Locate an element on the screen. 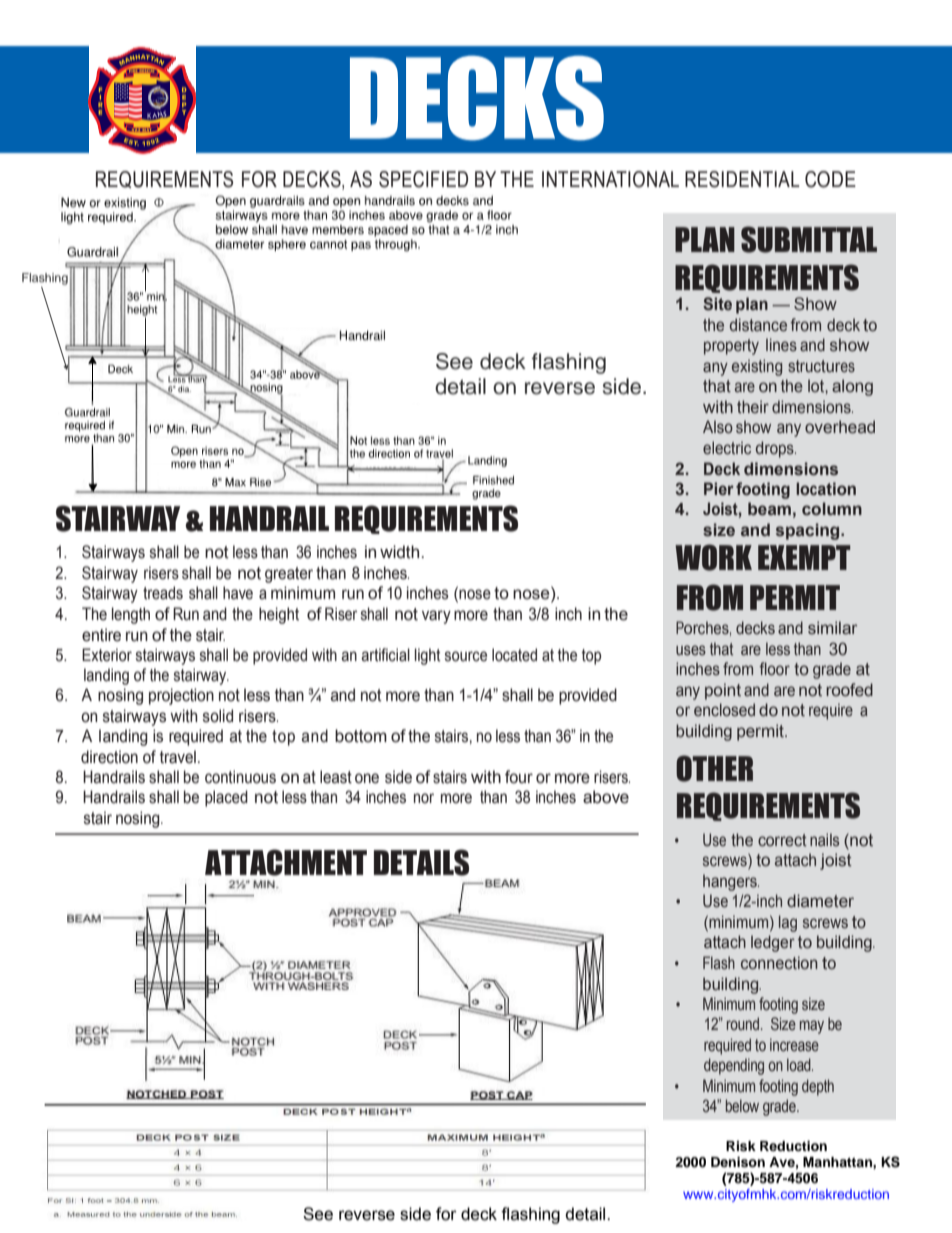  treads is located at coordinates (163, 593).
